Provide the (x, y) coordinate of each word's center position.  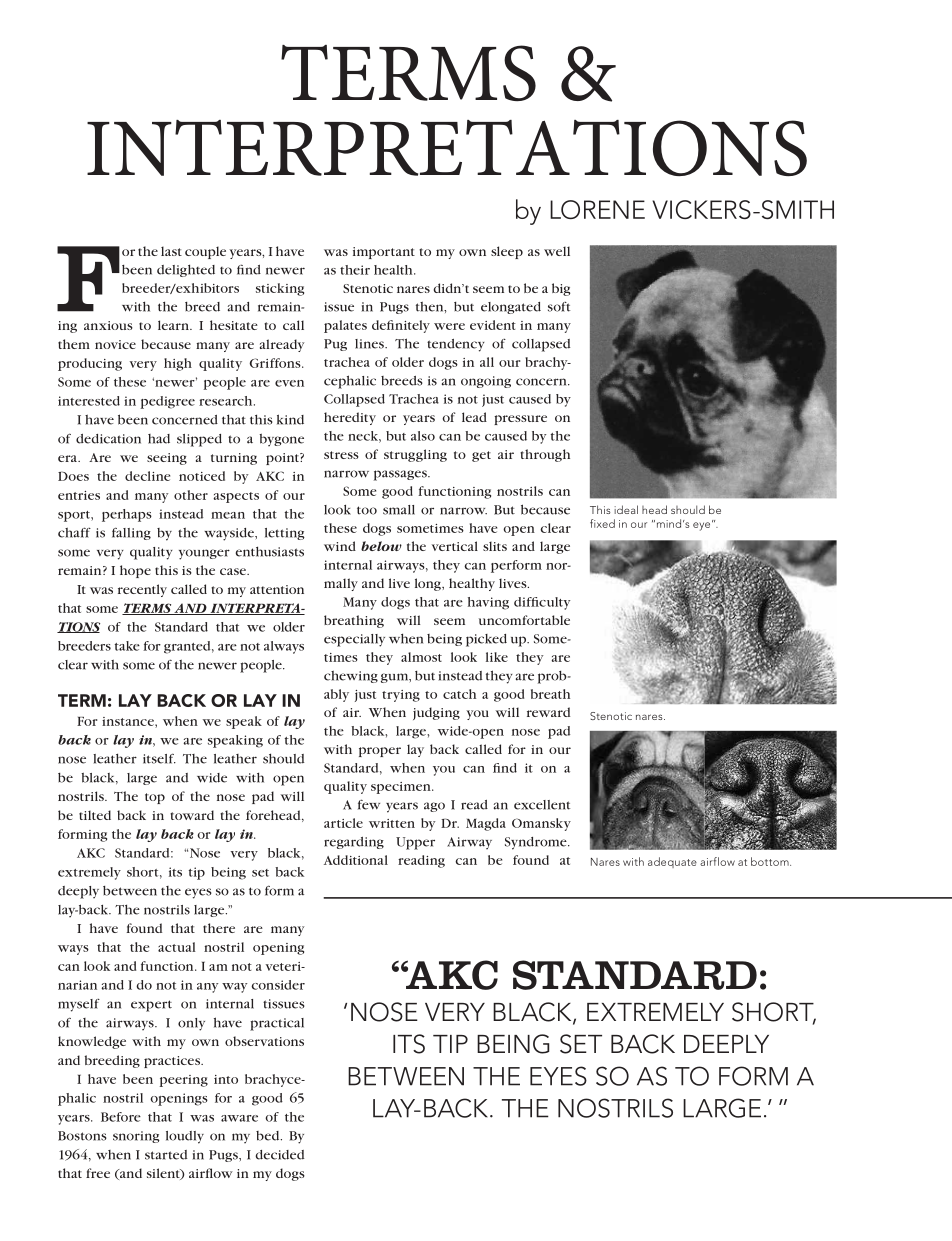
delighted (186, 270)
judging (436, 713)
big (561, 289)
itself (159, 759)
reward (548, 712)
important (384, 253)
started (166, 1155)
